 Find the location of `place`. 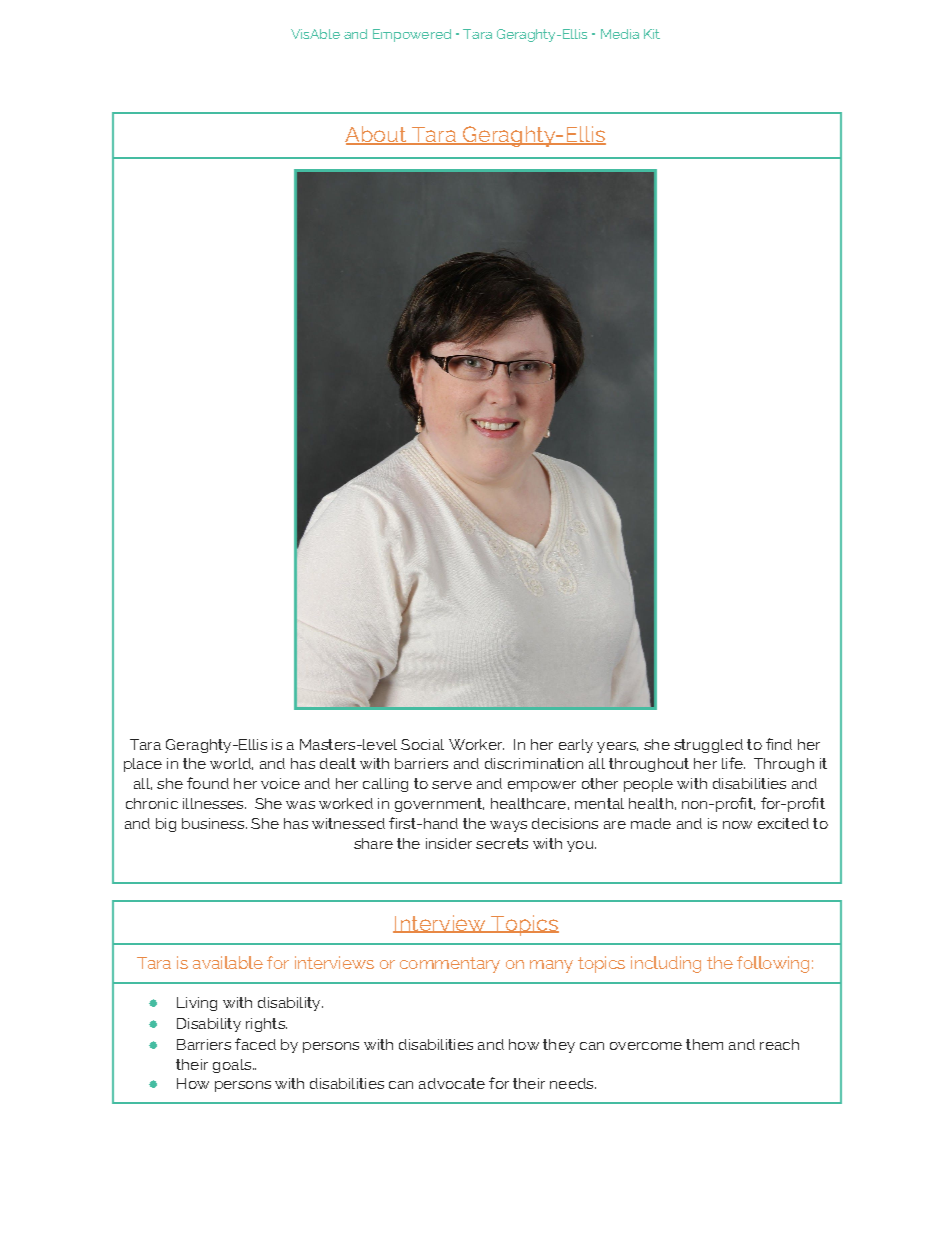

place is located at coordinates (143, 765).
